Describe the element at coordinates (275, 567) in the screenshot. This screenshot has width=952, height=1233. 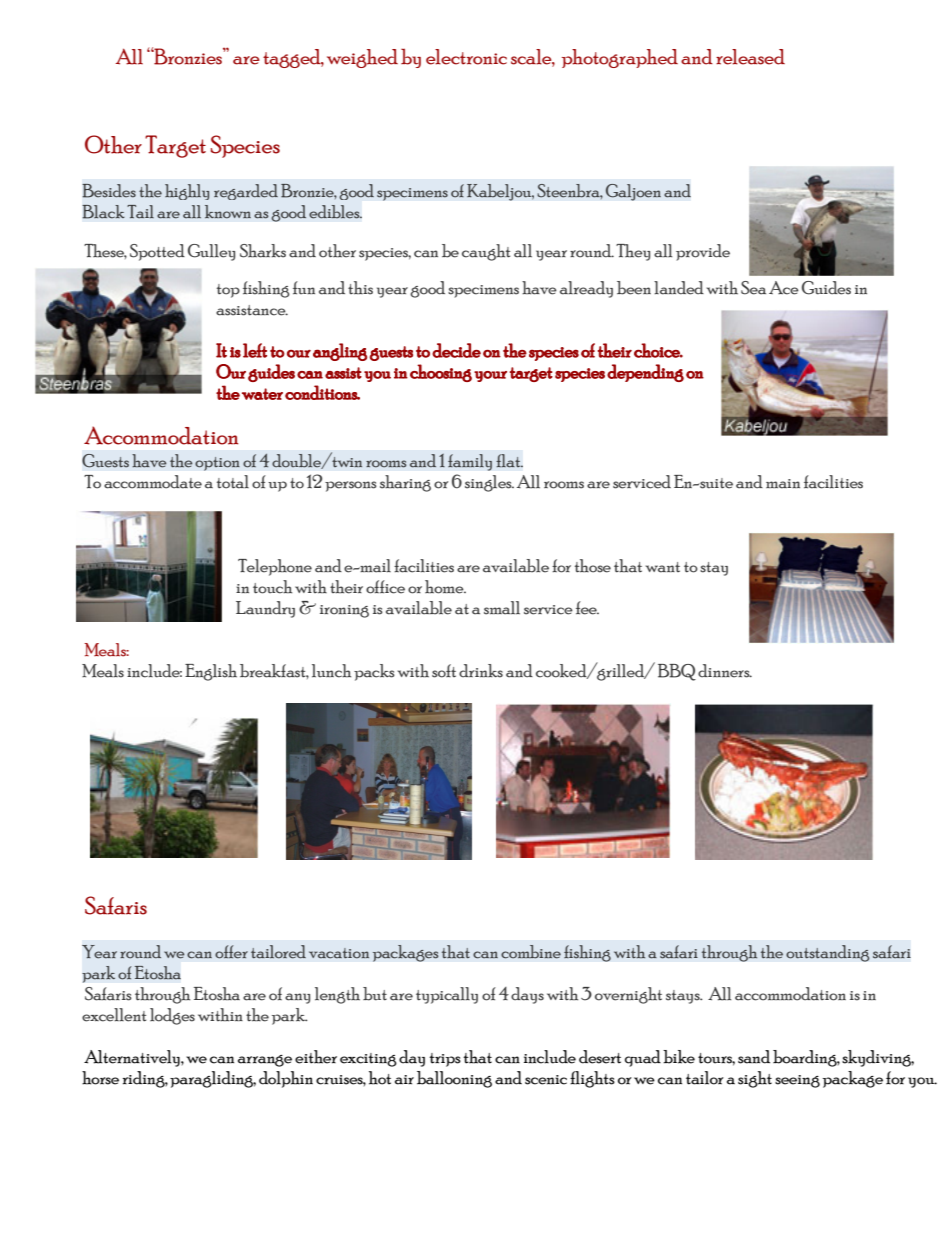
I see `Telephone` at that location.
